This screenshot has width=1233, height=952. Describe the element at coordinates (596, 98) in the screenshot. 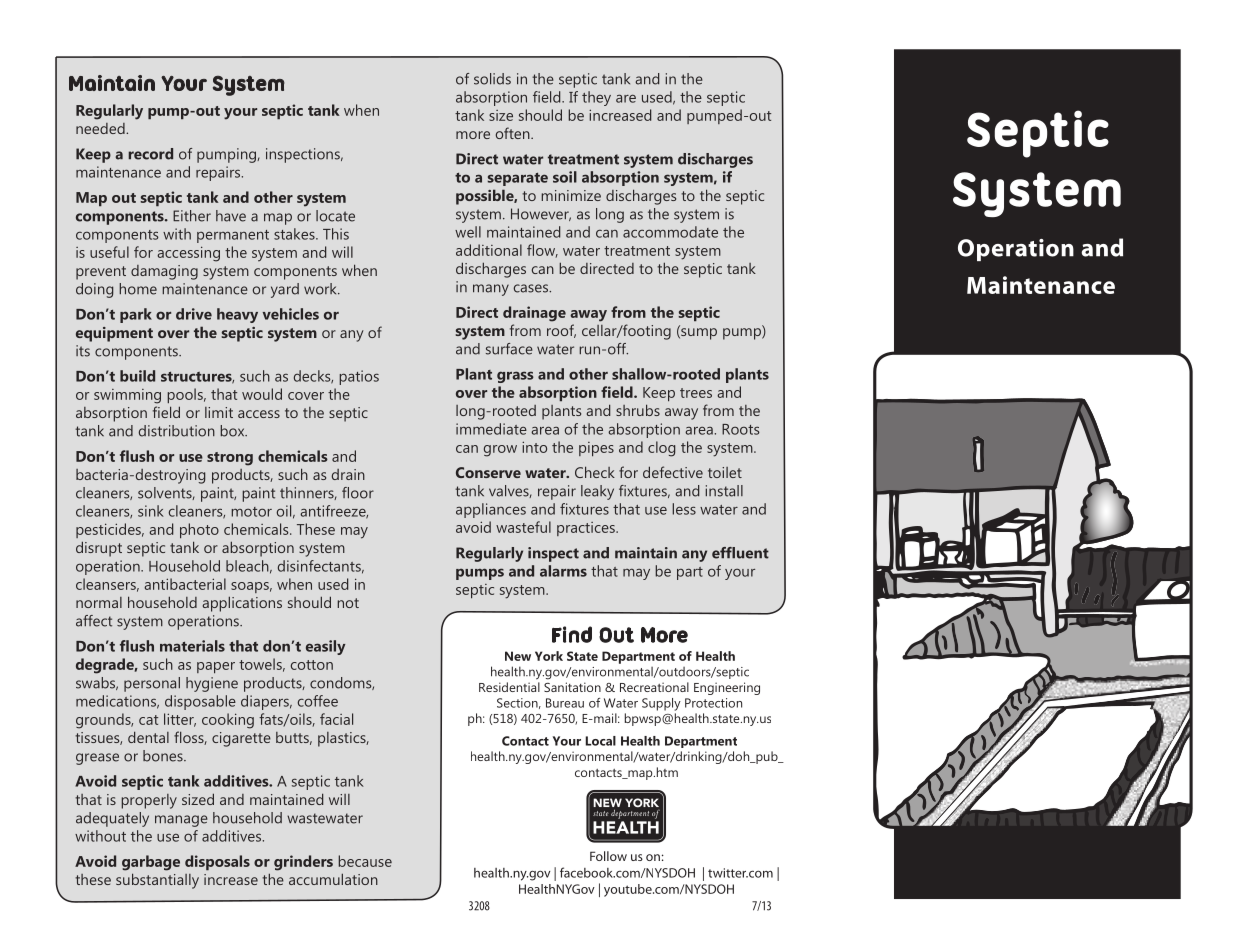

I see `they` at that location.
